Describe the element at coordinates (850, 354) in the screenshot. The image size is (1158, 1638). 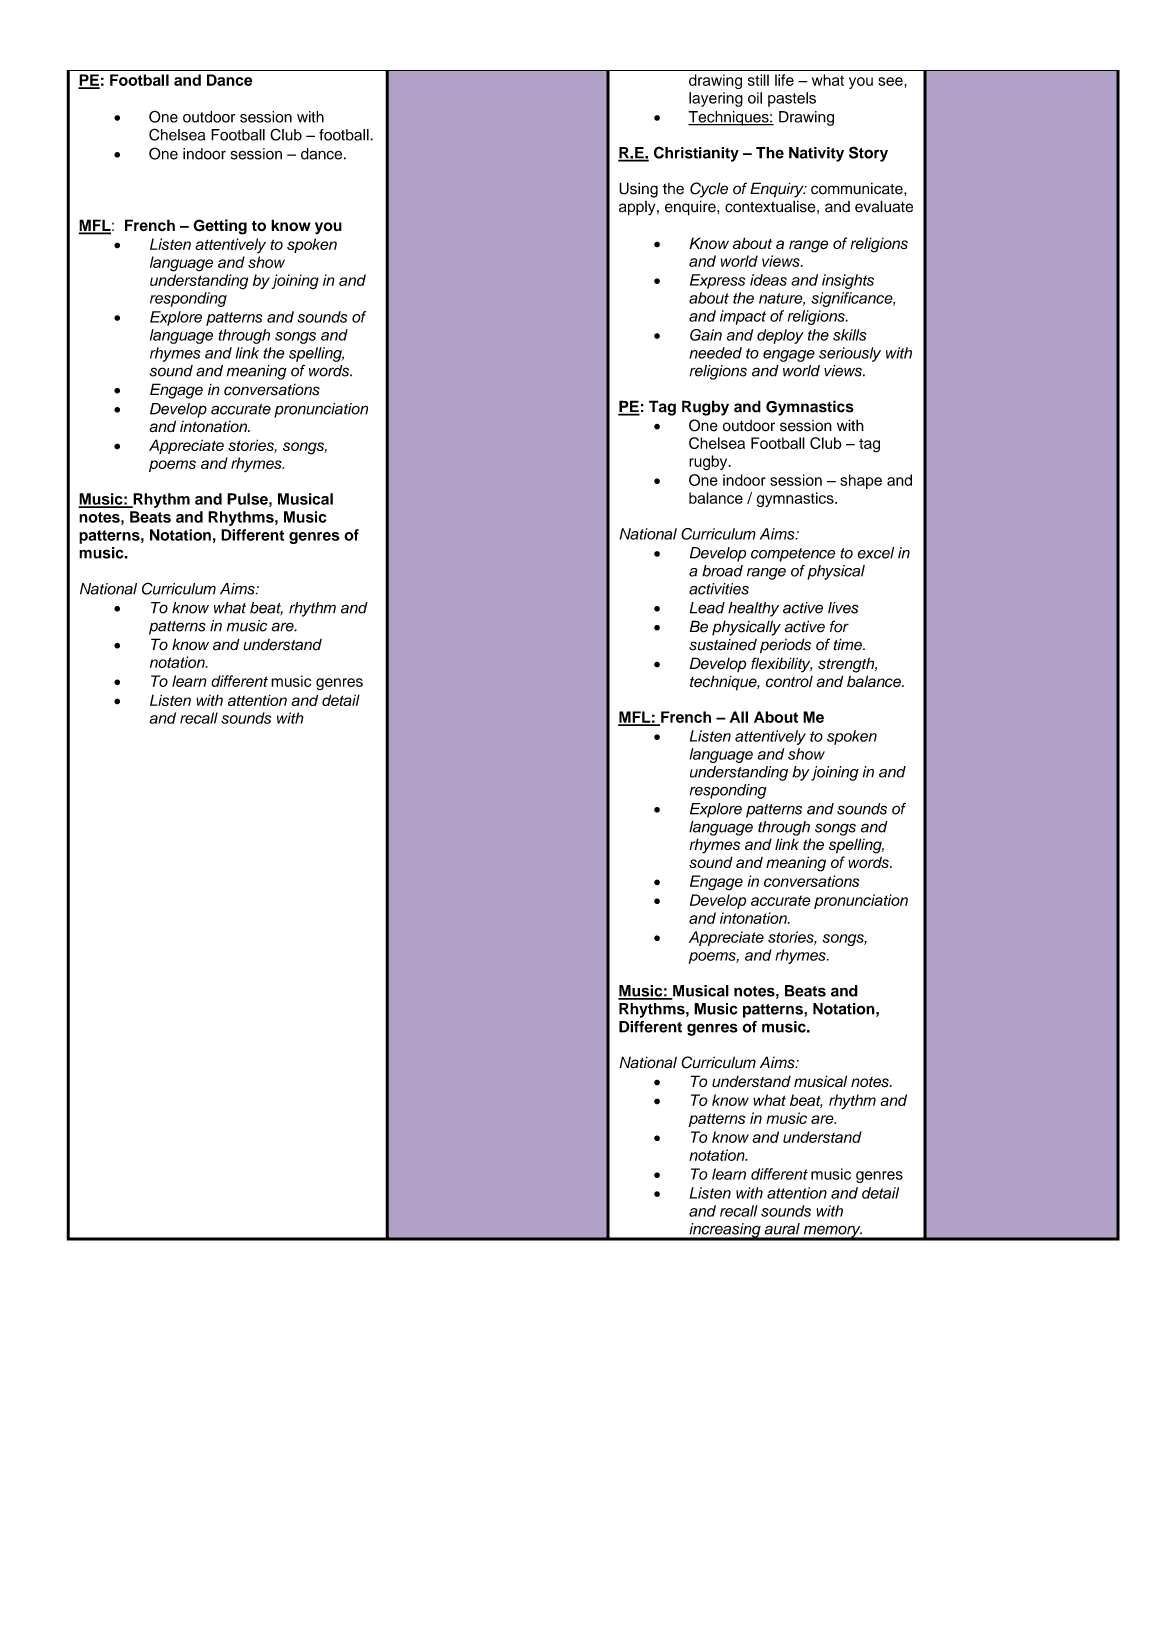
I see `seriously` at that location.
